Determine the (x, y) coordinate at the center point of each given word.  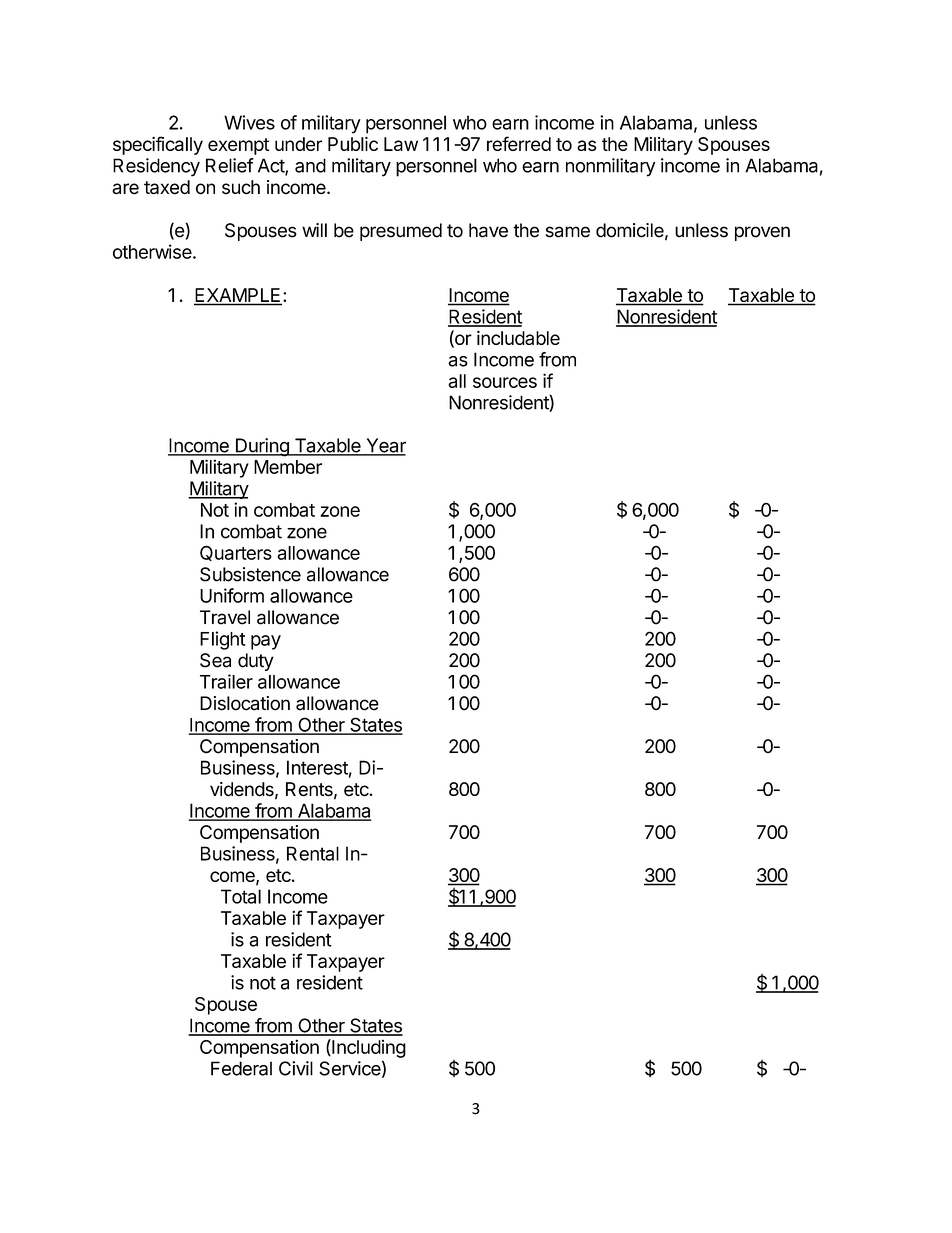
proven (762, 233)
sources (505, 382)
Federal (241, 1068)
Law (401, 144)
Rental (313, 853)
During (262, 447)
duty (256, 662)
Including (368, 1048)
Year (385, 446)
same (568, 232)
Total (241, 896)
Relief (230, 165)
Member (288, 467)
